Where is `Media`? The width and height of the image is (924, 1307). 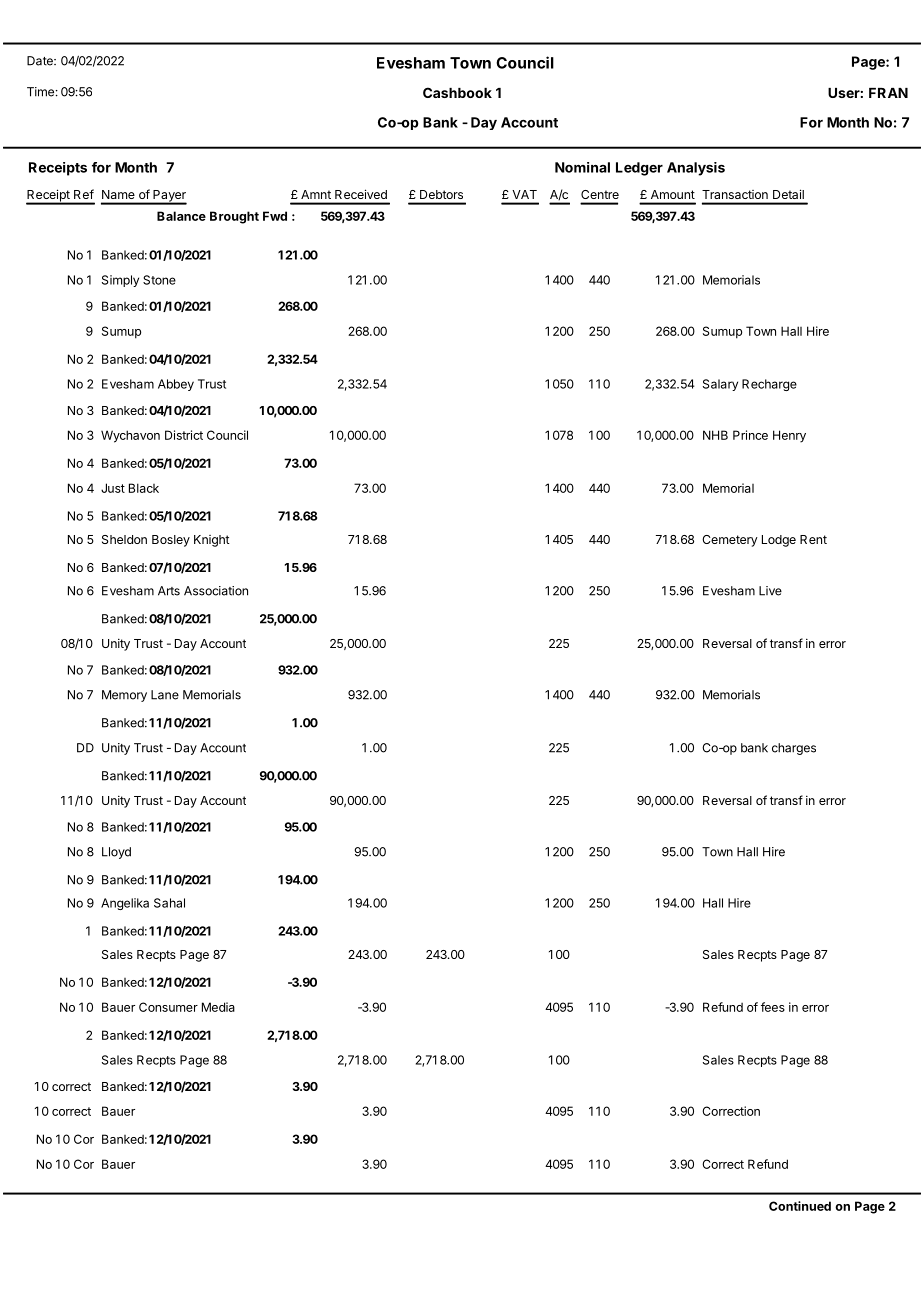 Media is located at coordinates (218, 1007).
